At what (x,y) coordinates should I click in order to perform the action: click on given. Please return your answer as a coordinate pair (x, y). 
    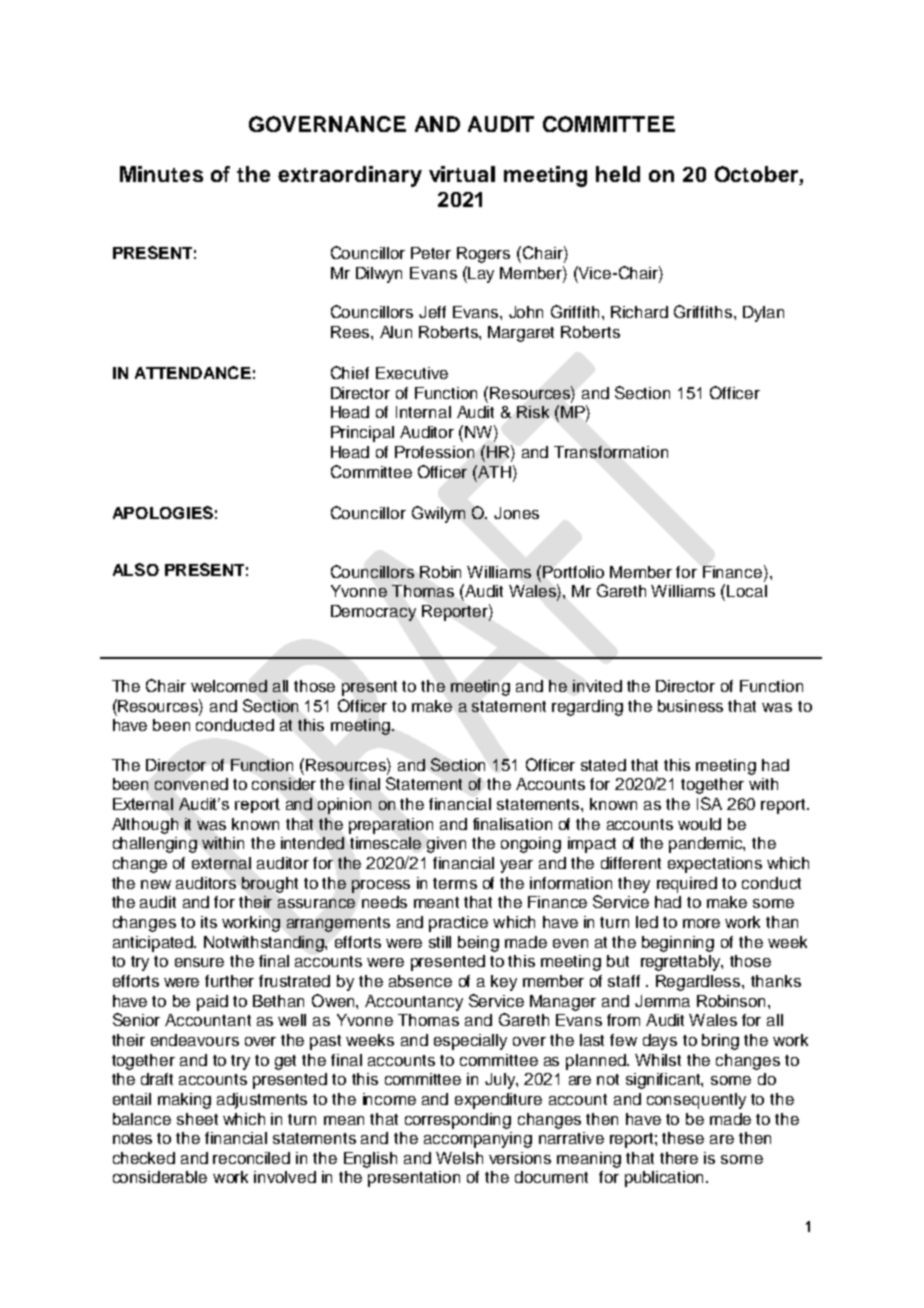
    Looking at the image, I should click on (446, 845).
